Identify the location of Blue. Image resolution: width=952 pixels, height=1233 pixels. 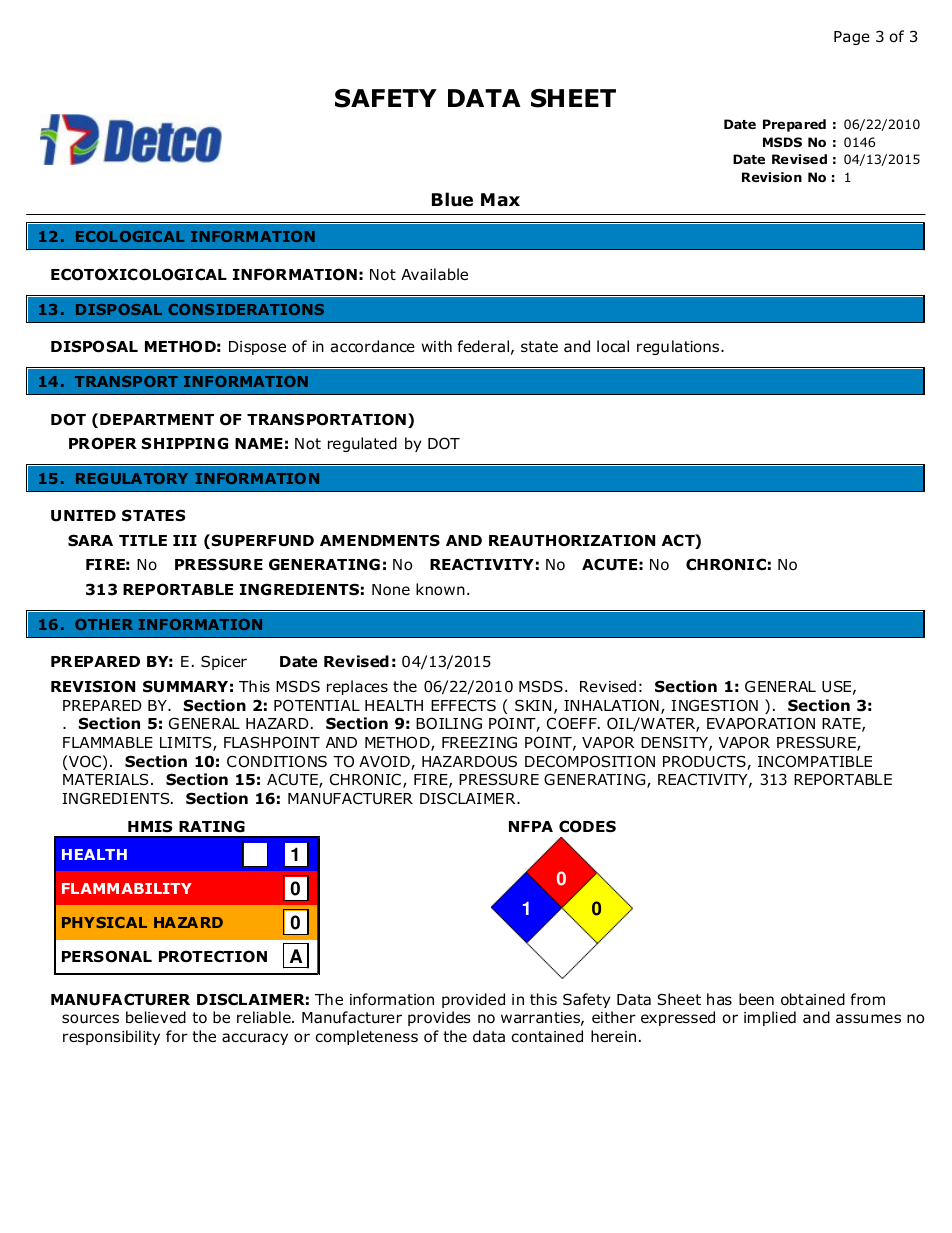
(452, 199).
